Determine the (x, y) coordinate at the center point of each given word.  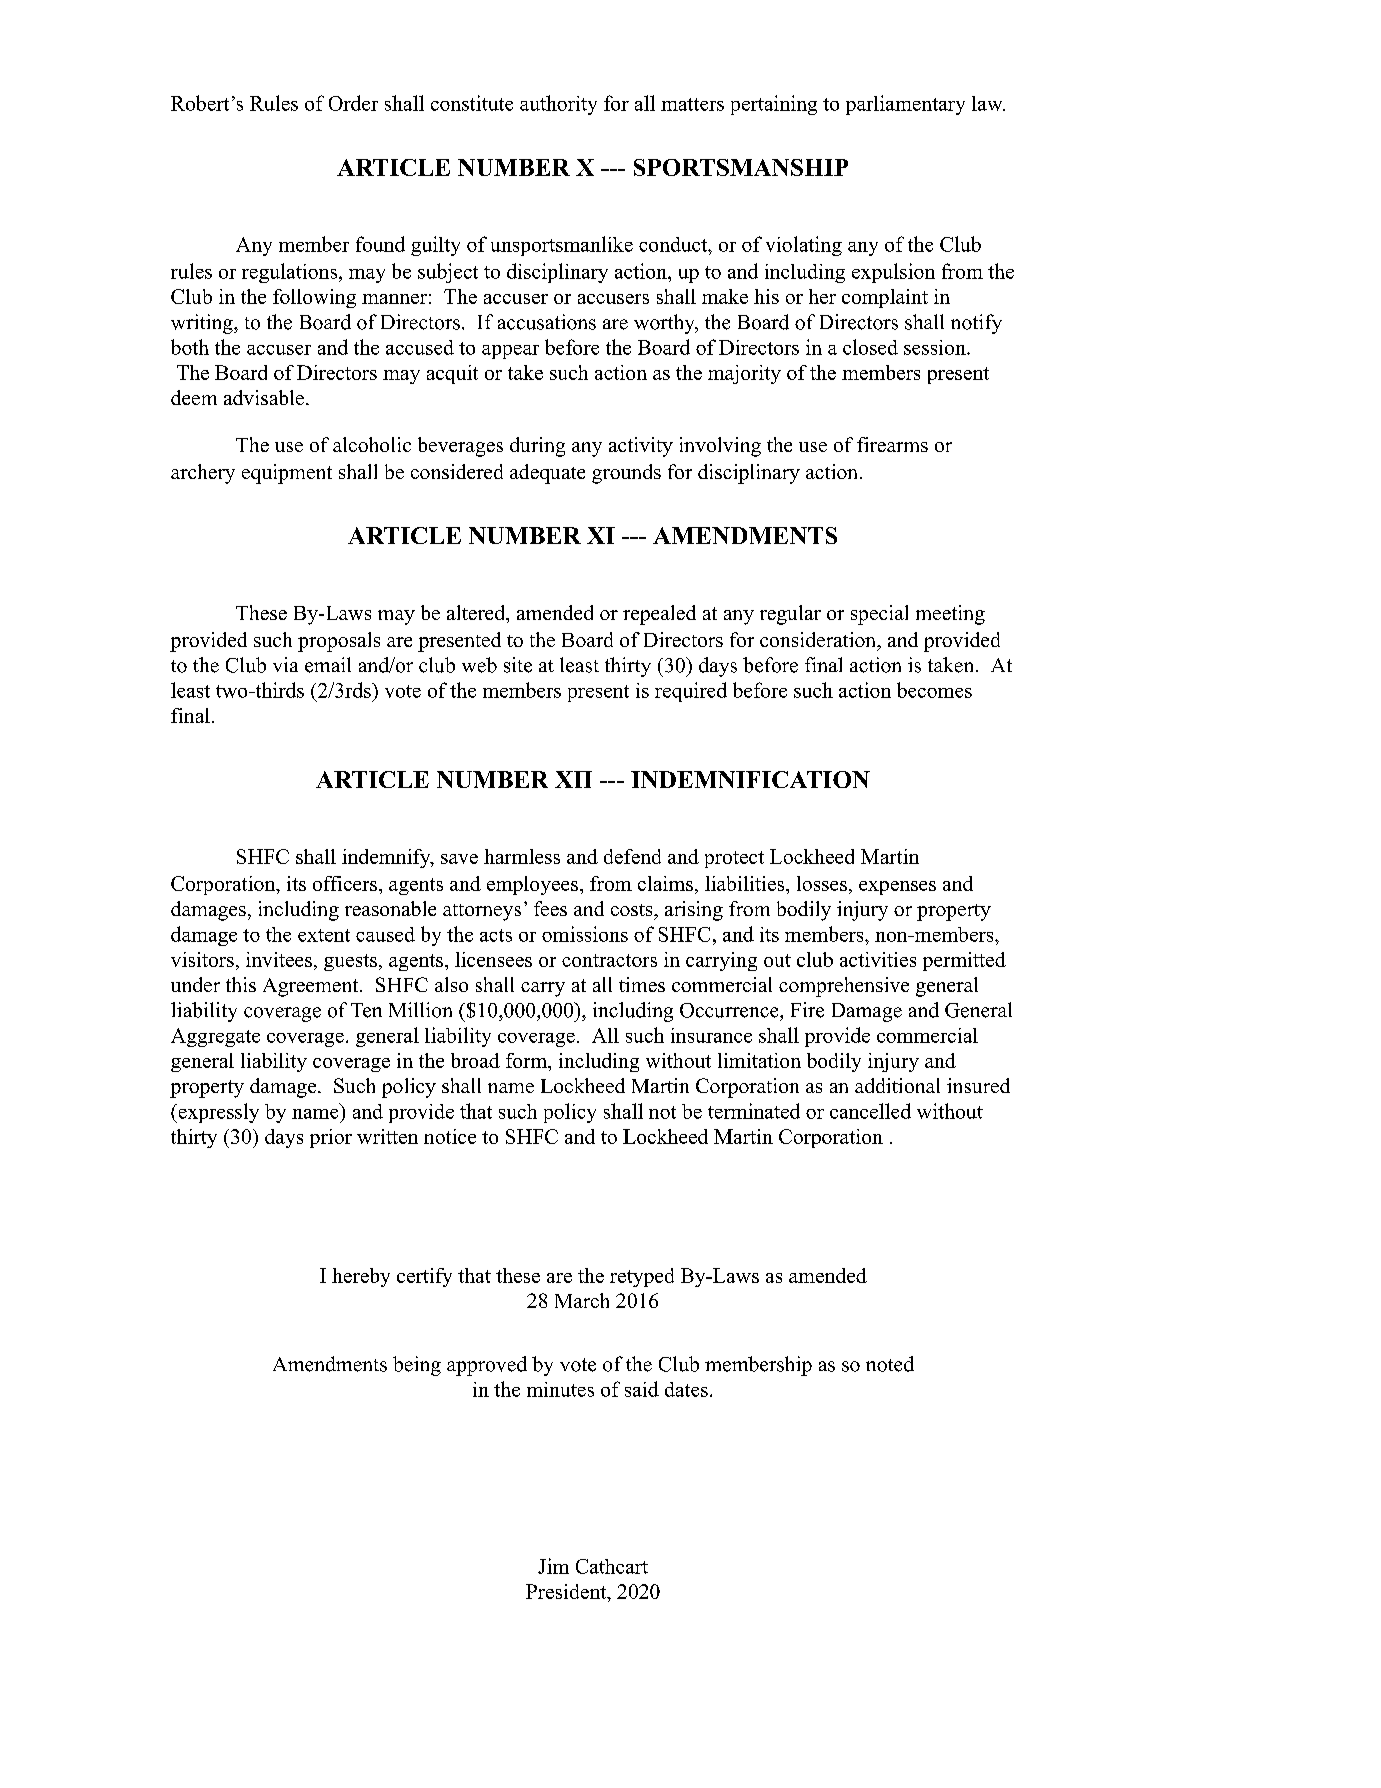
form (527, 1060)
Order (353, 103)
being (417, 1366)
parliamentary (905, 105)
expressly (217, 1113)
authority (558, 105)
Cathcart (612, 1566)
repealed (659, 615)
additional (897, 1085)
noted (890, 1364)
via (285, 664)
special (879, 615)
